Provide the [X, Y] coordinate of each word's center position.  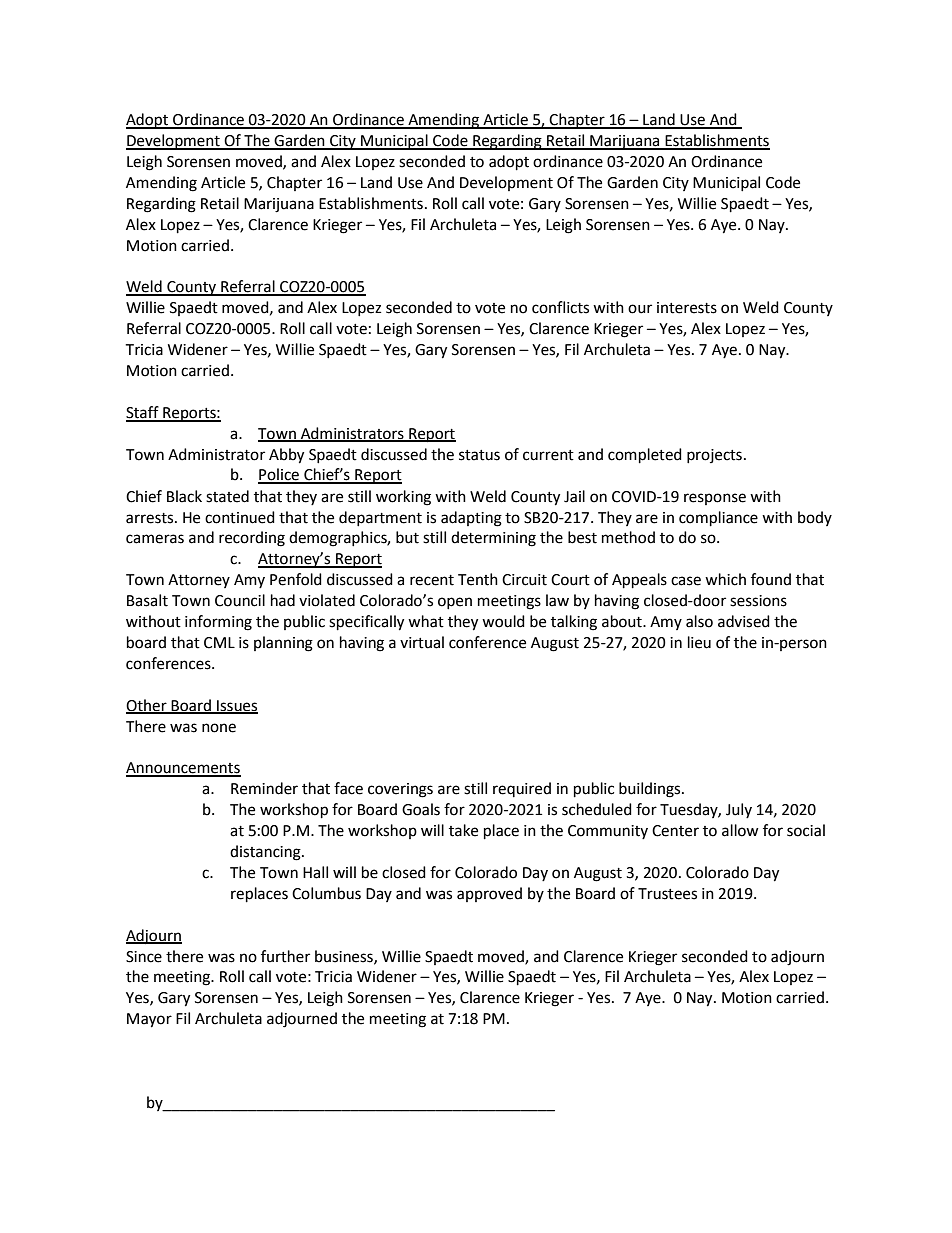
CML [219, 643]
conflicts [560, 307]
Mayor [149, 1020]
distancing [266, 853]
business [345, 957]
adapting [471, 519]
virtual [422, 642]
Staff [143, 413]
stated [227, 496]
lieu [699, 642]
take [463, 830]
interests [687, 308]
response [715, 499]
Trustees [667, 894]
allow [740, 830]
